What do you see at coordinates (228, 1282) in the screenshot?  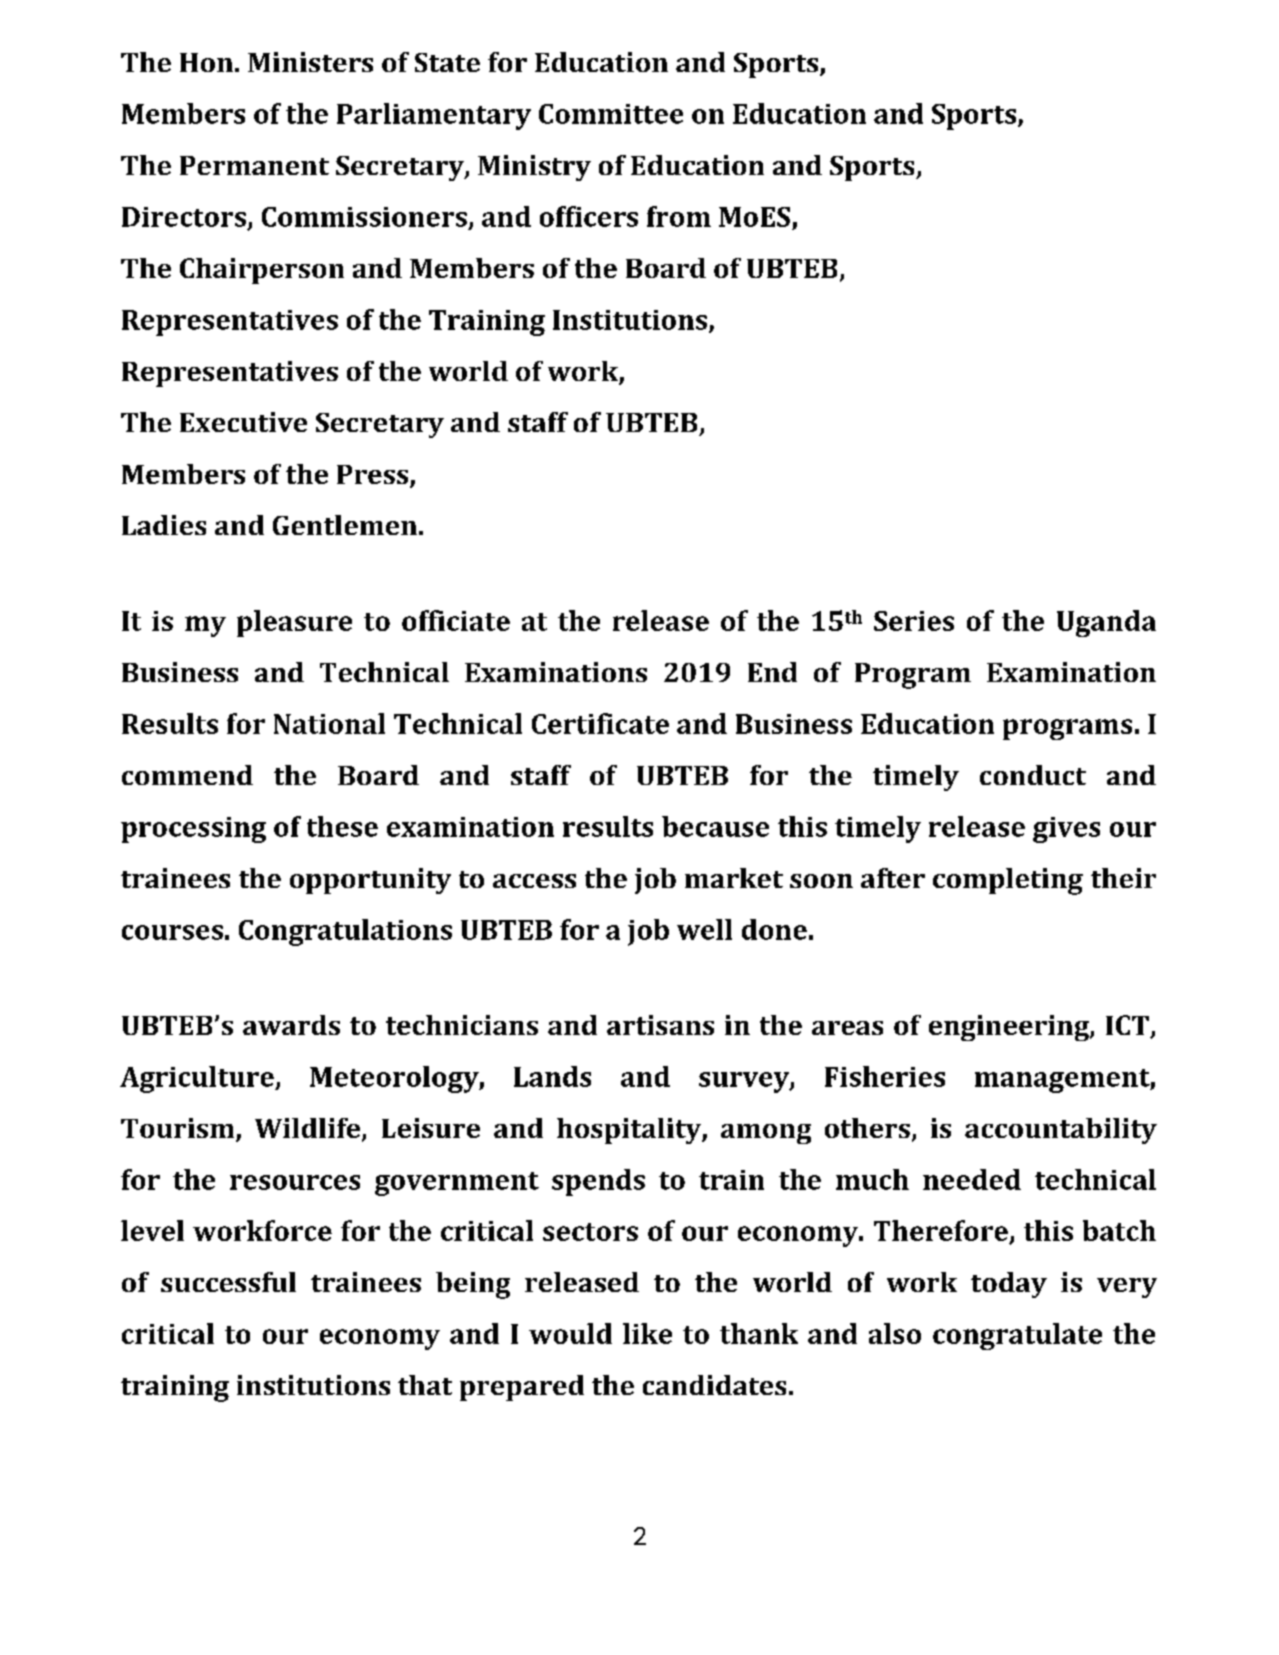 I see `successful` at bounding box center [228, 1282].
